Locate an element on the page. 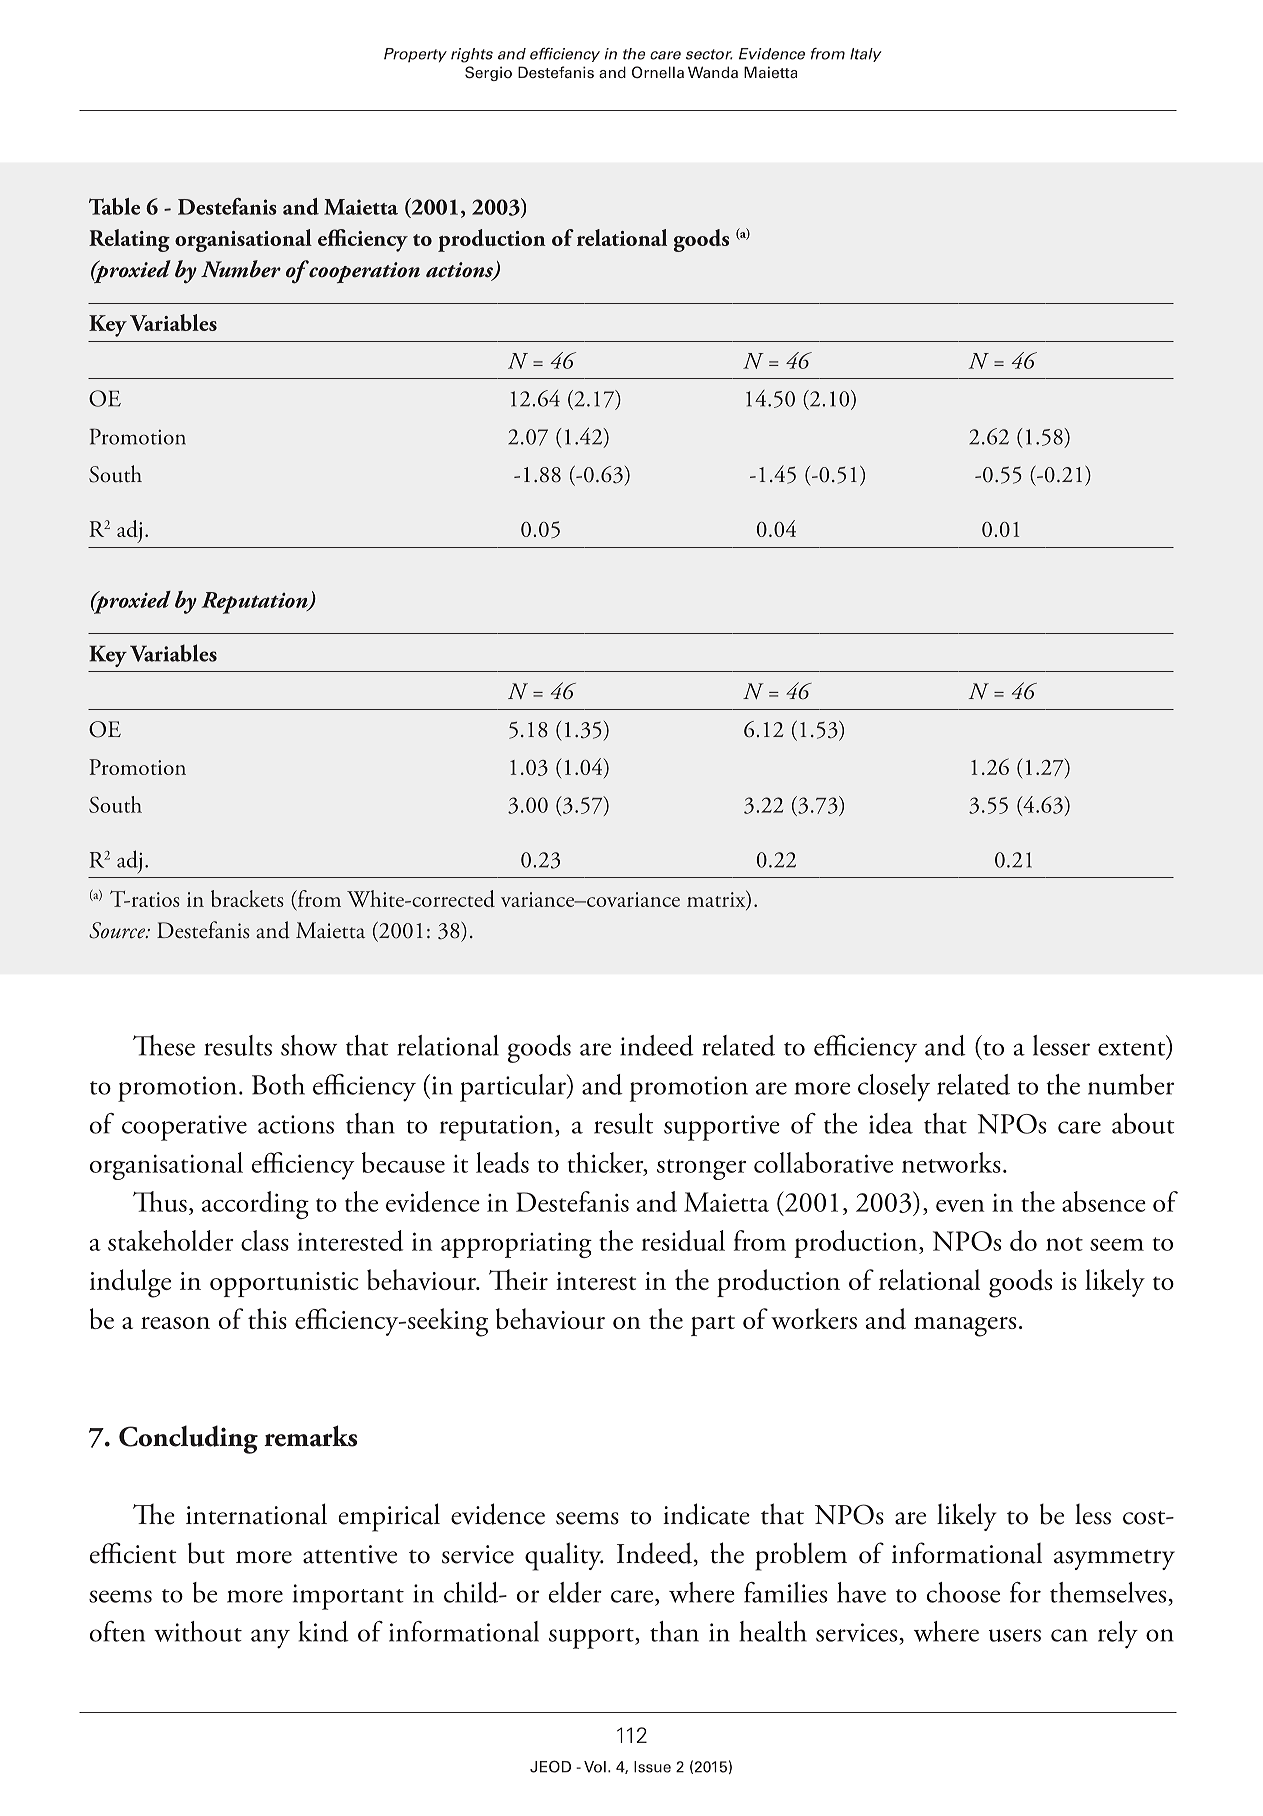  Table is located at coordinates (114, 206).
